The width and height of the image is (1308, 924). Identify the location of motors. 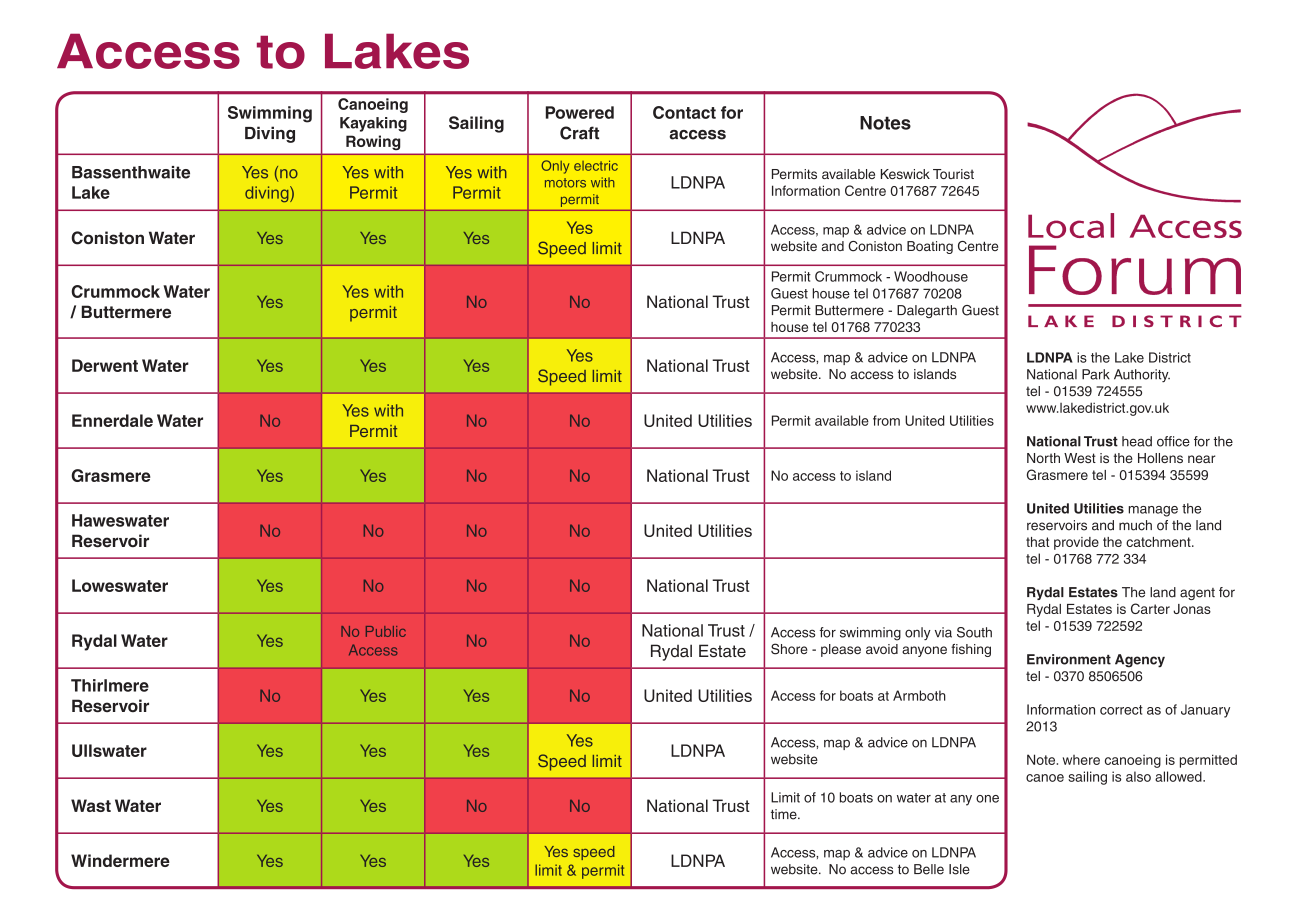
(565, 183).
